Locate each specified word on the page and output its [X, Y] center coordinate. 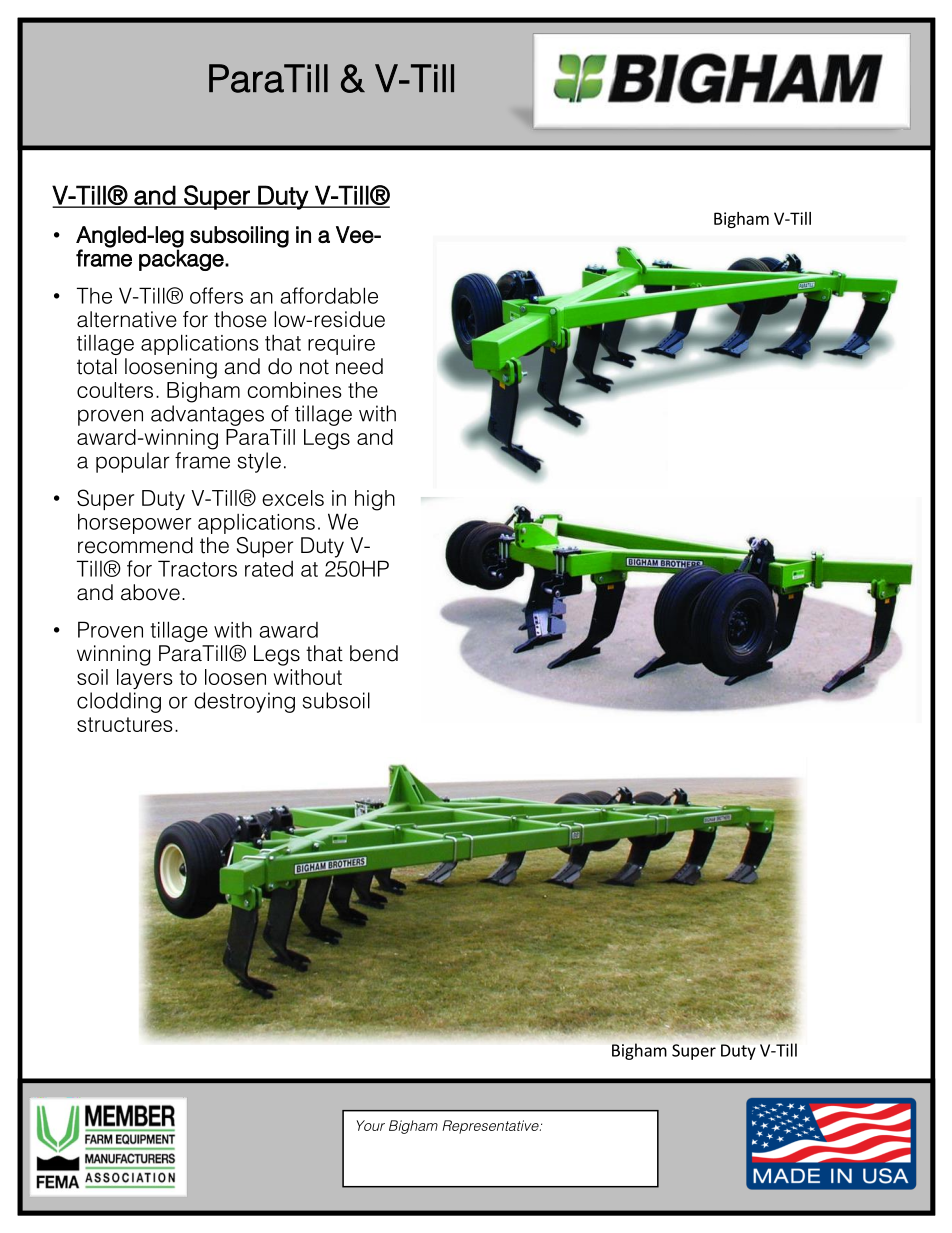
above [150, 592]
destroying [244, 702]
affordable [329, 295]
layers [145, 679]
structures [125, 724]
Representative [491, 1127]
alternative [127, 319]
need [359, 366]
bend [374, 653]
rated [269, 569]
